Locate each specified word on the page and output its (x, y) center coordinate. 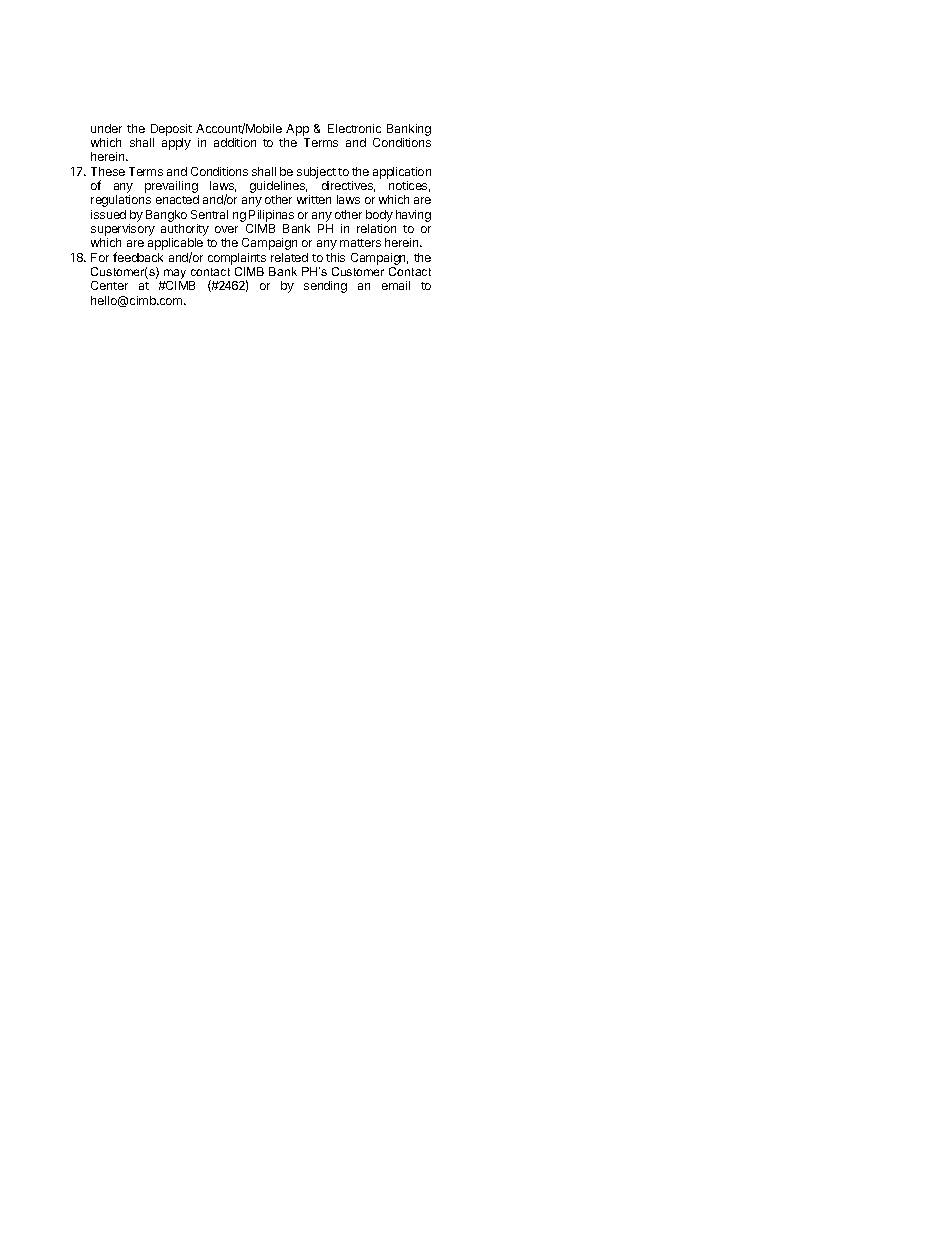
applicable (175, 245)
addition (235, 142)
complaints (237, 259)
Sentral (209, 214)
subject (316, 173)
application (402, 173)
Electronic (354, 128)
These (108, 171)
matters (360, 243)
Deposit (171, 130)
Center (109, 285)
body (379, 216)
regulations (121, 201)
